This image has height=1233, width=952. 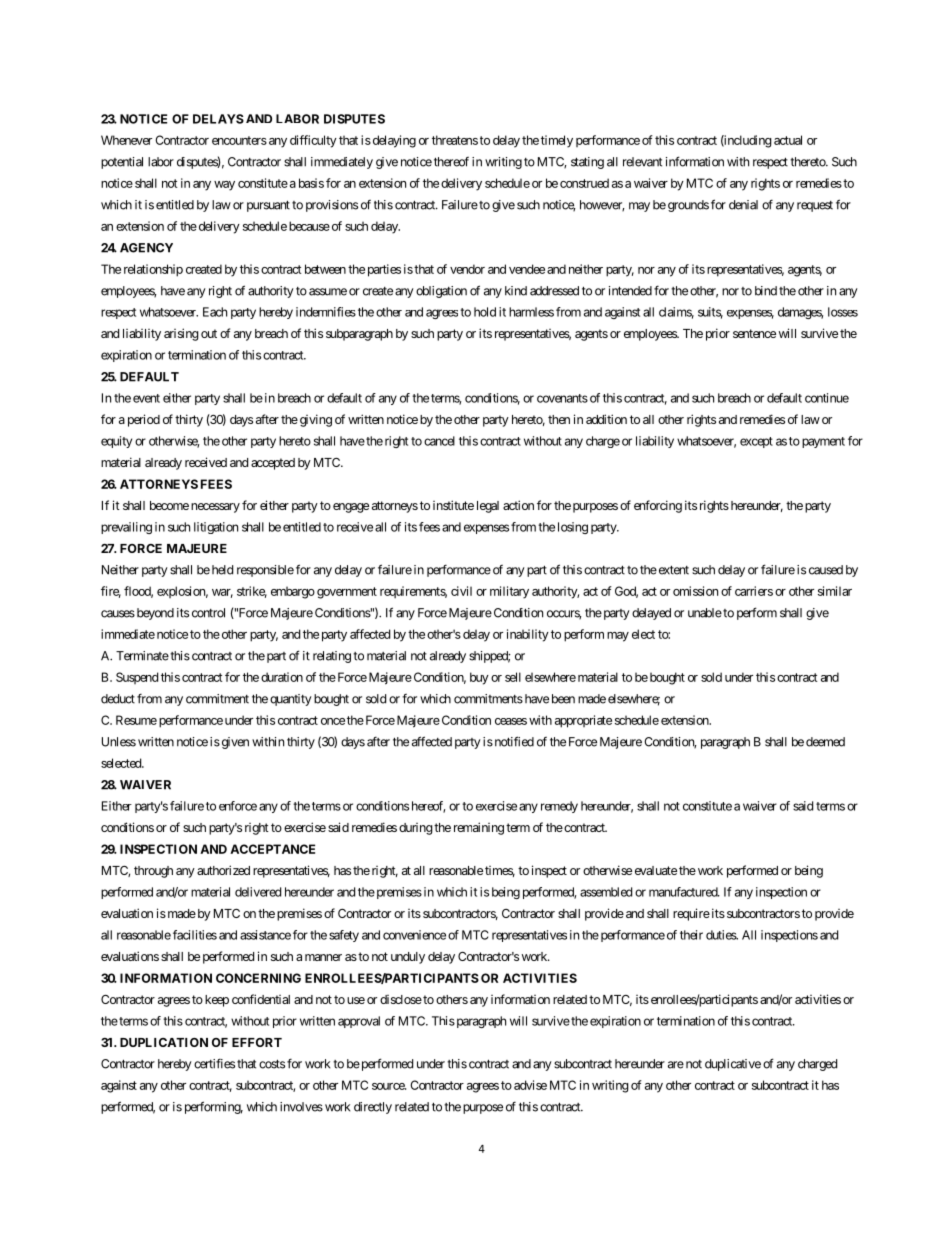 What do you see at coordinates (214, 1063) in the image?
I see `certifies` at bounding box center [214, 1063].
